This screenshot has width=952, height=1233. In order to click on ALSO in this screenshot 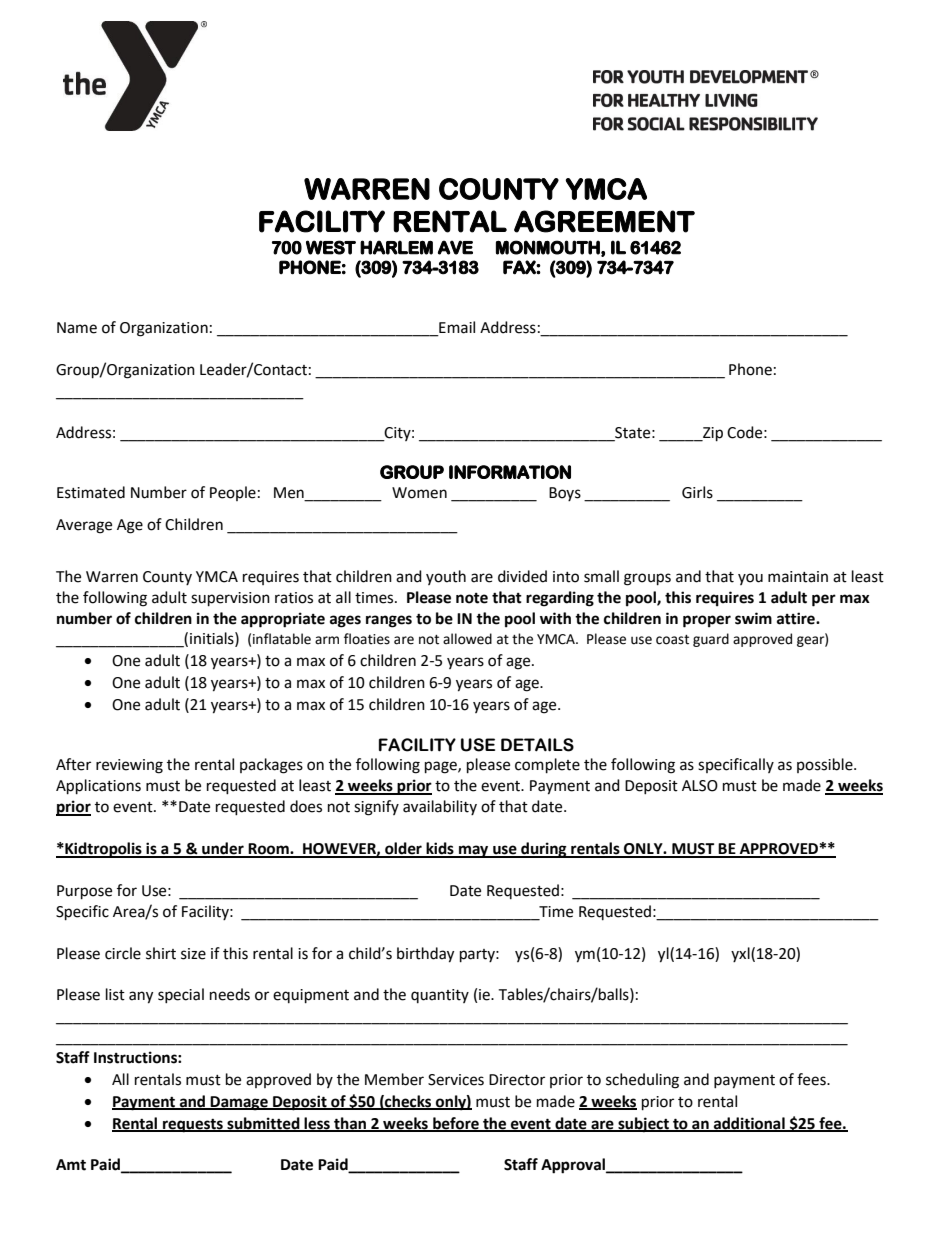, I will do `click(700, 786)`.
